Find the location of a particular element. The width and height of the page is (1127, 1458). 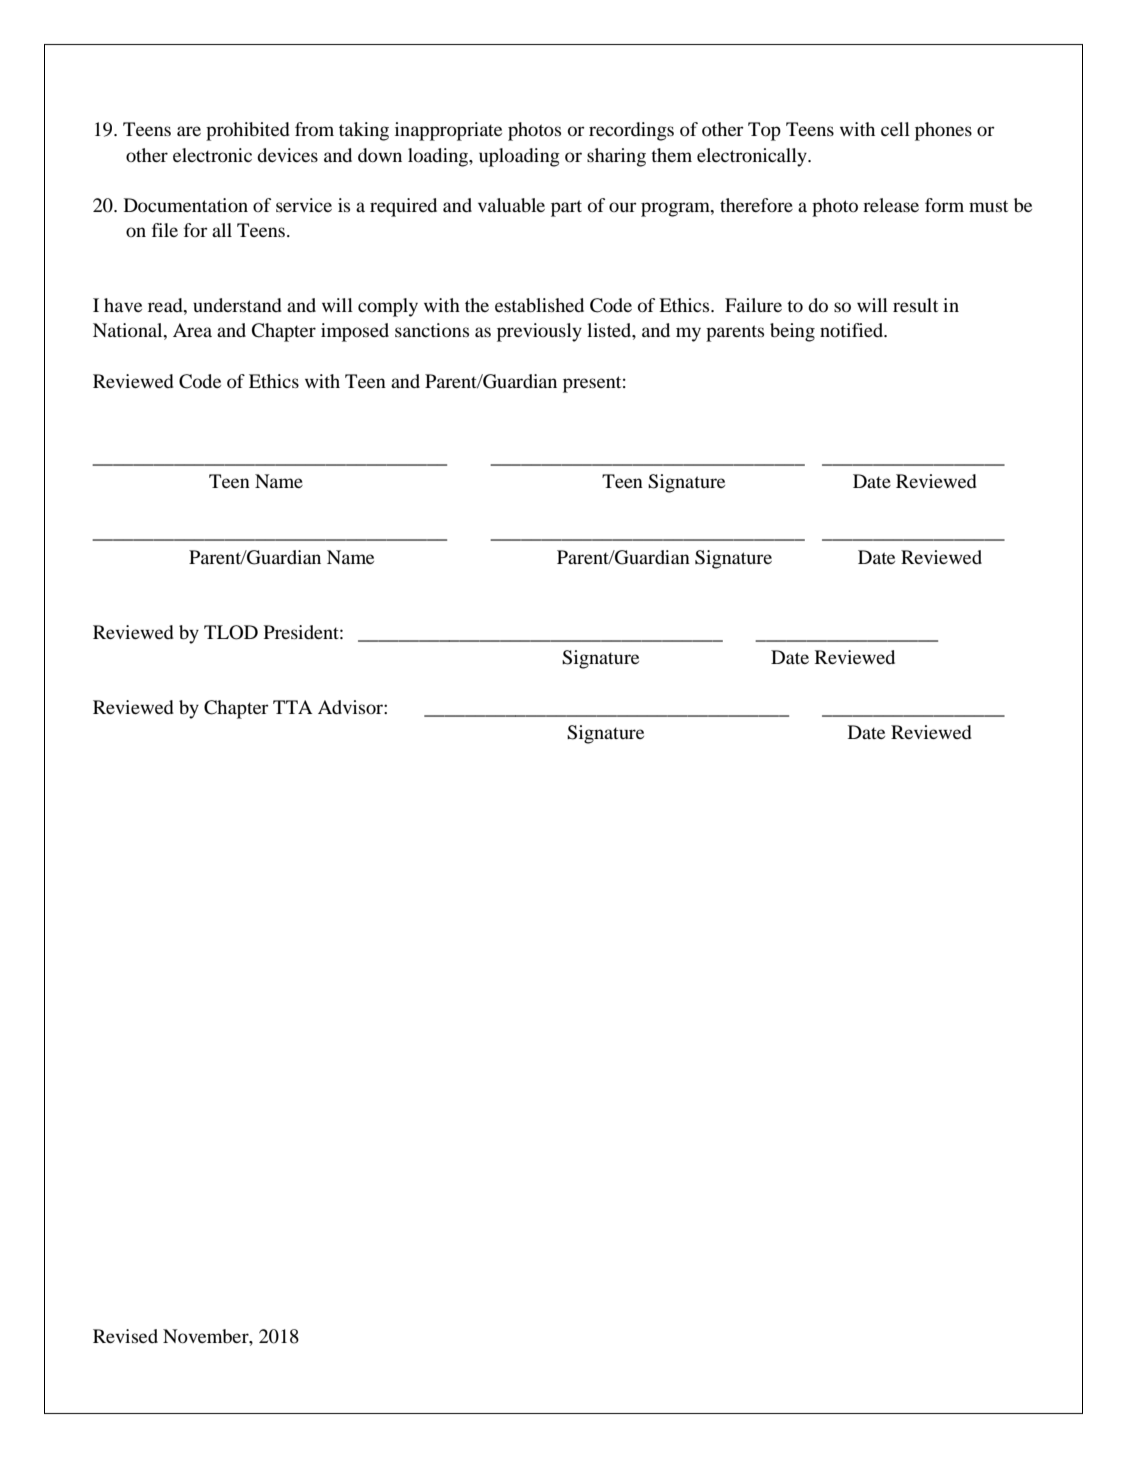

notified is located at coordinates (853, 330).
